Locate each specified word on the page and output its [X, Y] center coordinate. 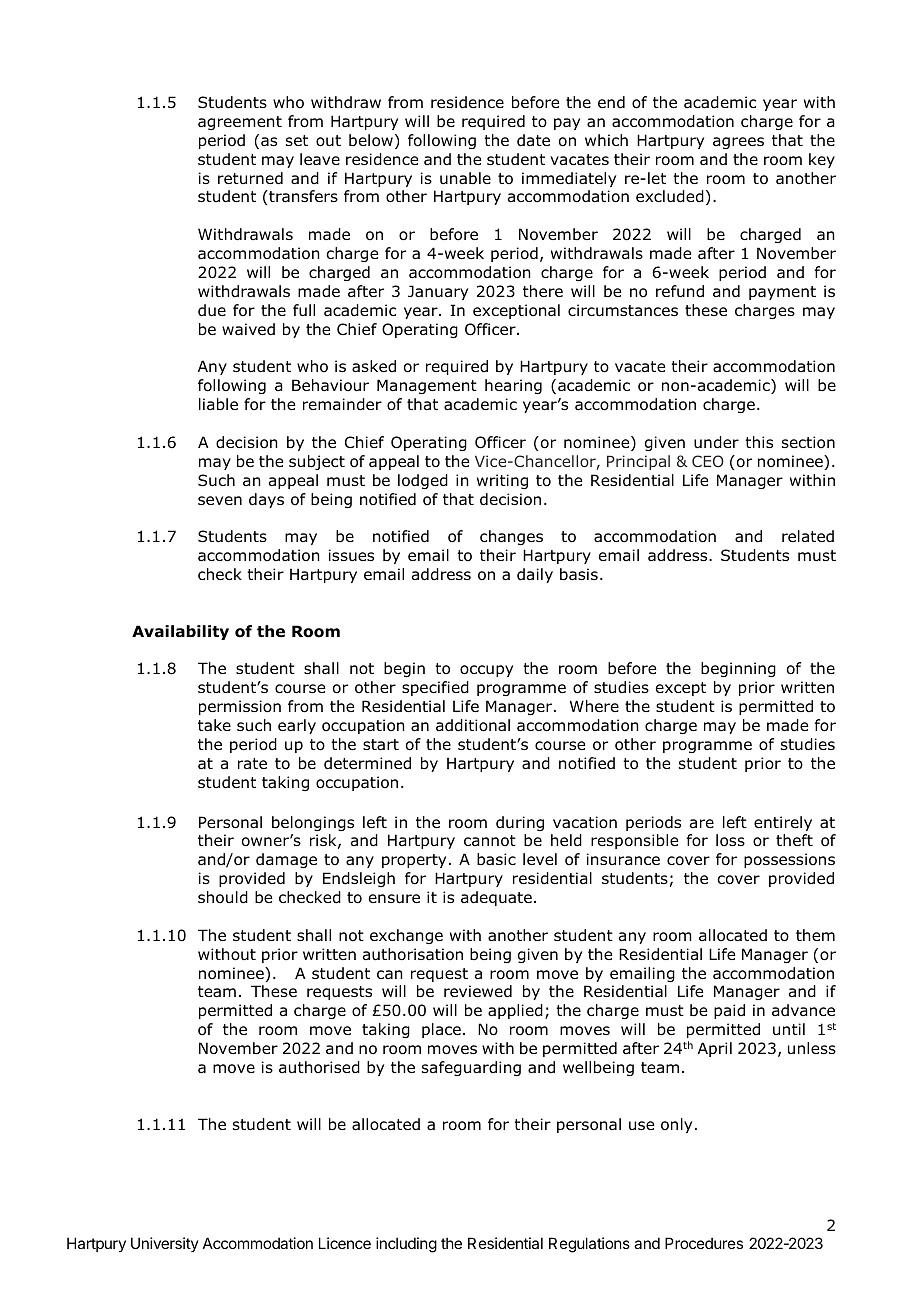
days [266, 500]
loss [730, 840]
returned [250, 178]
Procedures [704, 1243]
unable [465, 178]
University [165, 1244]
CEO [708, 461]
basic [496, 859]
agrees [738, 143]
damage [286, 860]
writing [502, 481]
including [406, 1245]
